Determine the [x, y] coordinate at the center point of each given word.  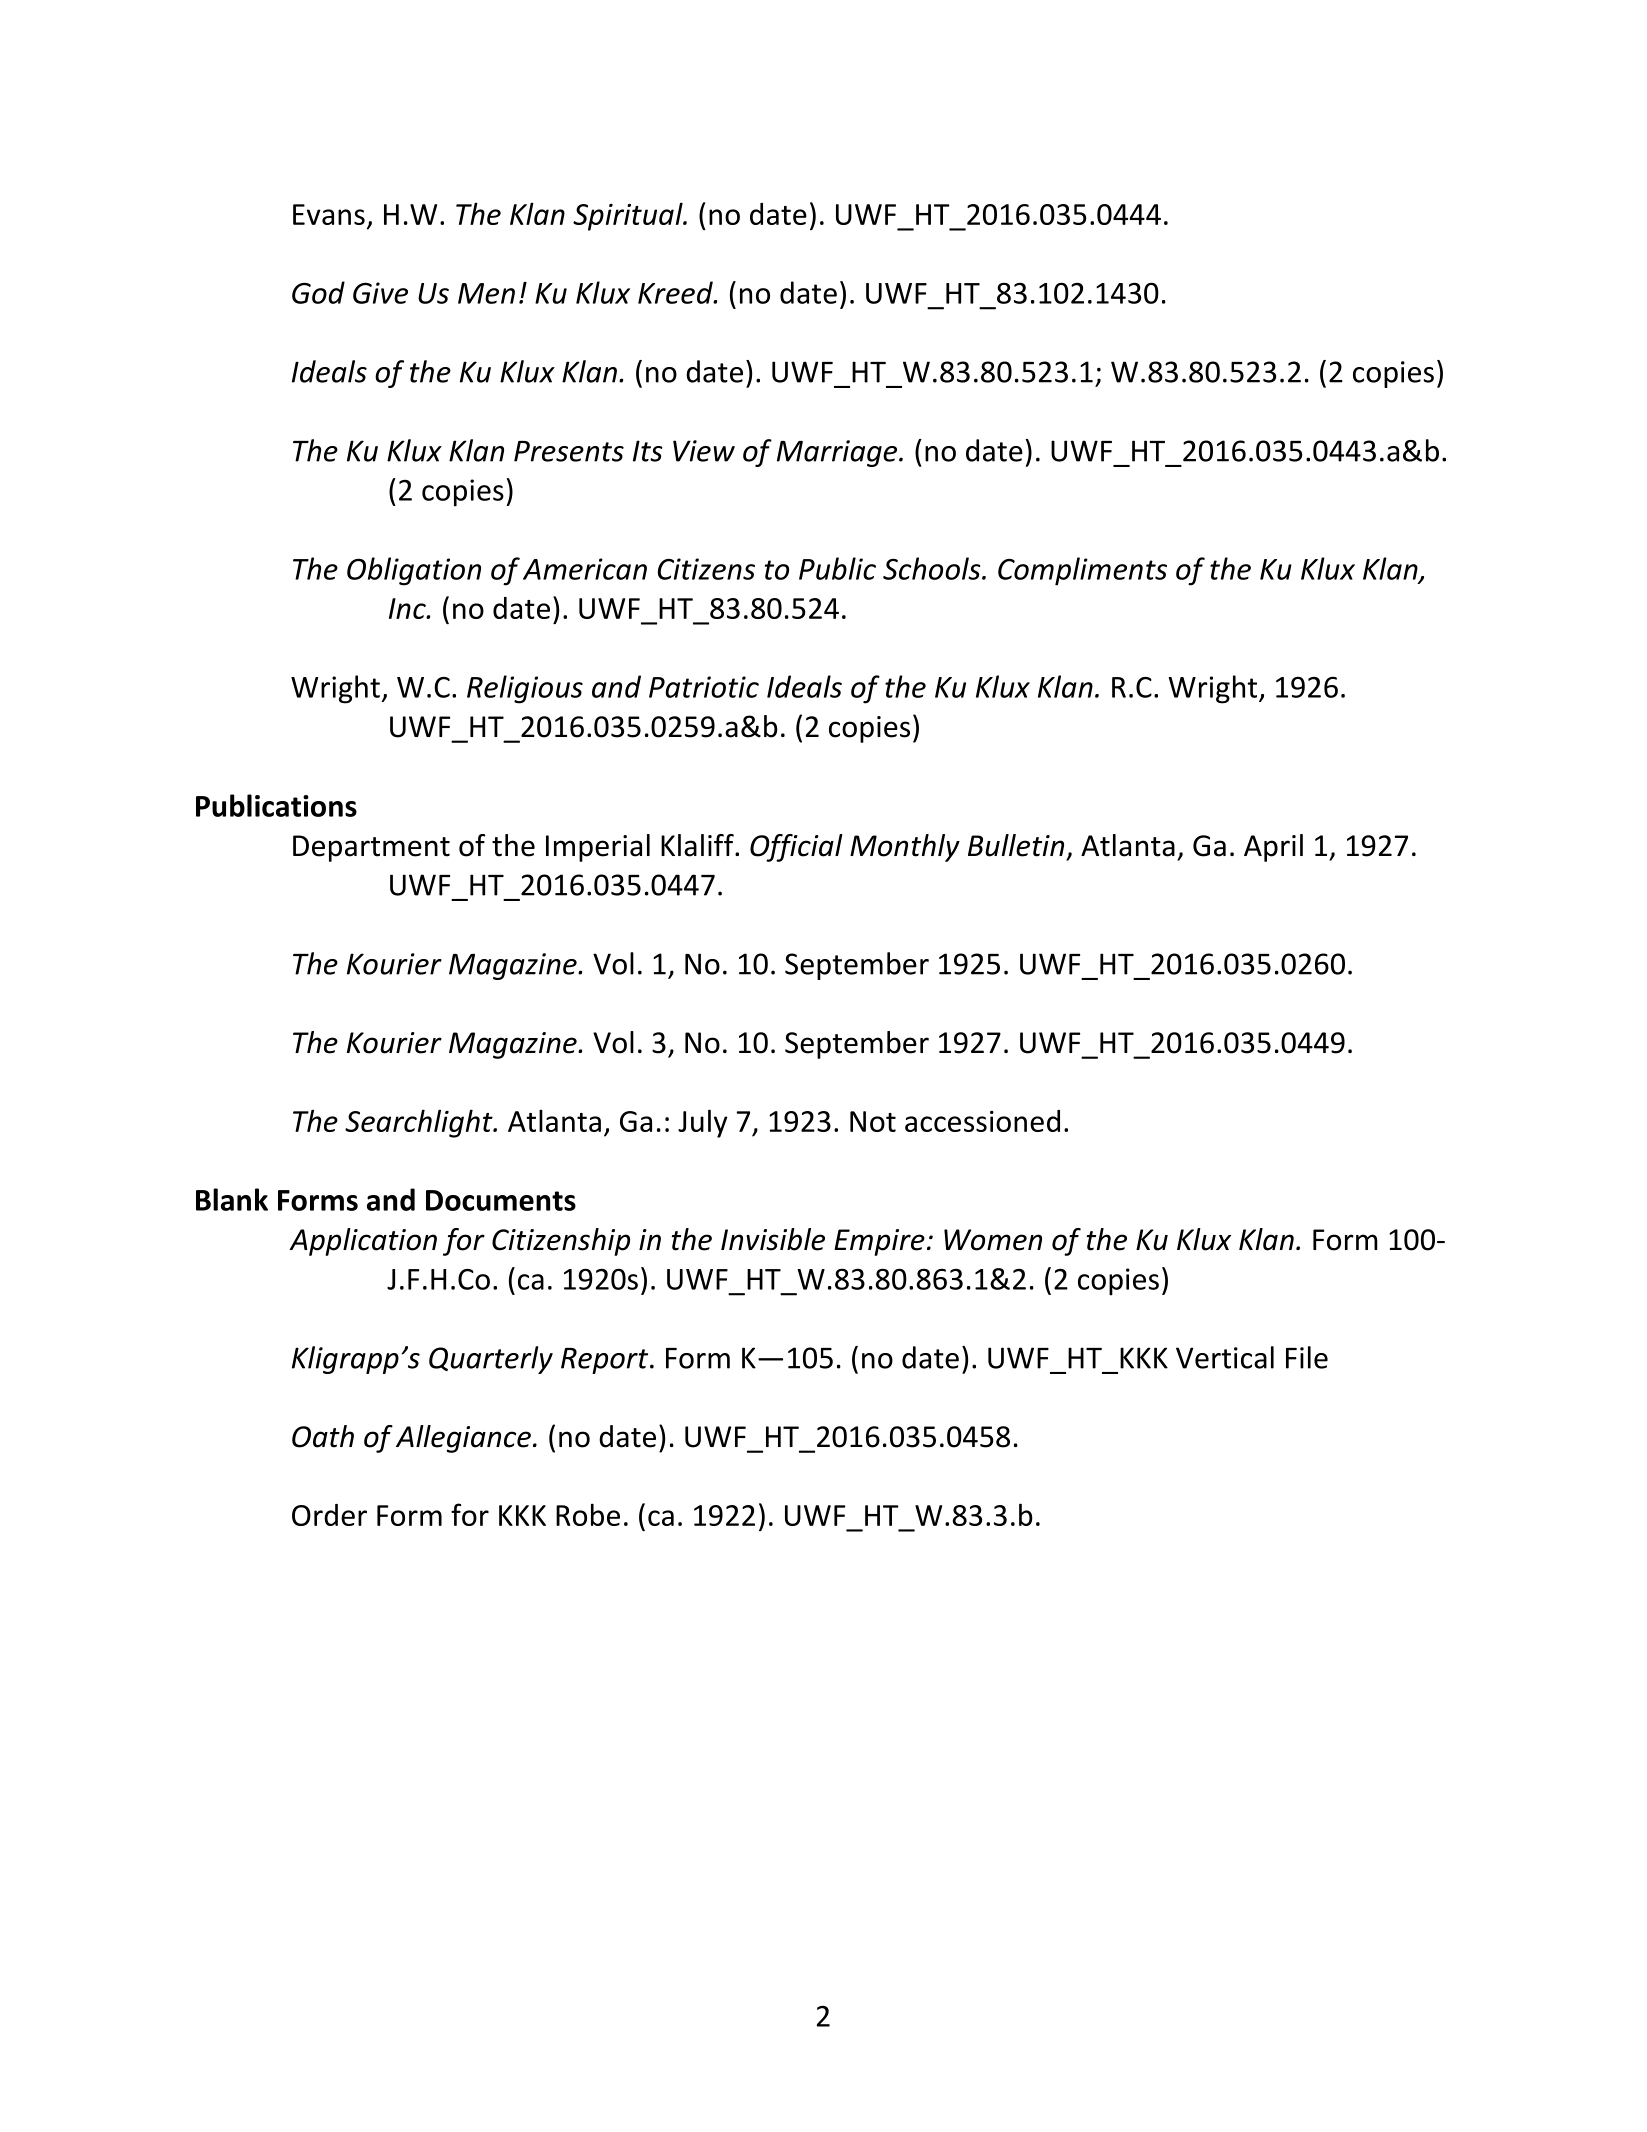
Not [873, 1121]
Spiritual [629, 216]
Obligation [414, 571]
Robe [588, 1514]
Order [329, 1515]
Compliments [1082, 571]
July [703, 1123]
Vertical [1225, 1357]
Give [380, 293]
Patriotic [704, 687]
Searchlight [420, 1123]
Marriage [838, 453]
